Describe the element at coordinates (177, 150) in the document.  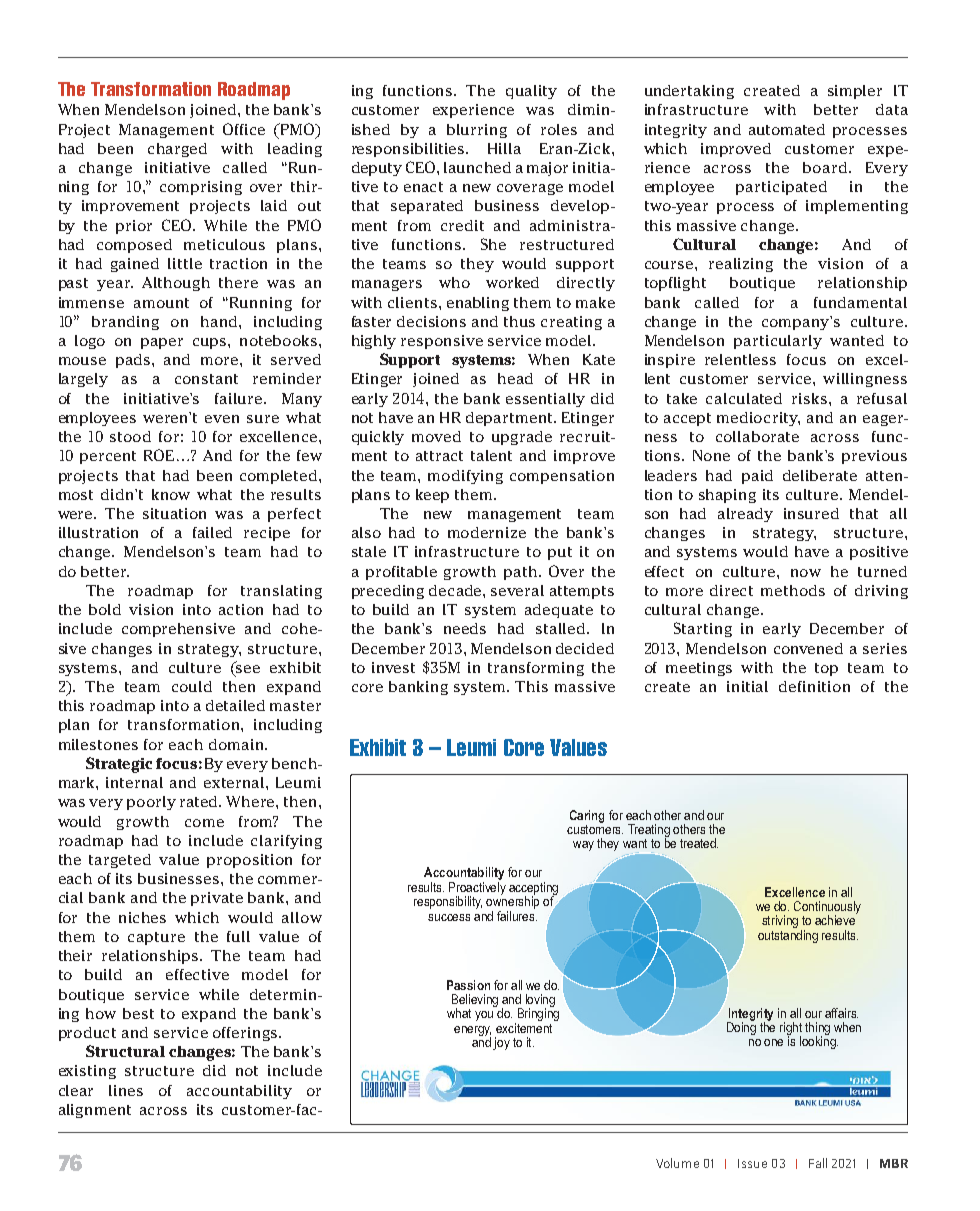
I see `charged` at that location.
